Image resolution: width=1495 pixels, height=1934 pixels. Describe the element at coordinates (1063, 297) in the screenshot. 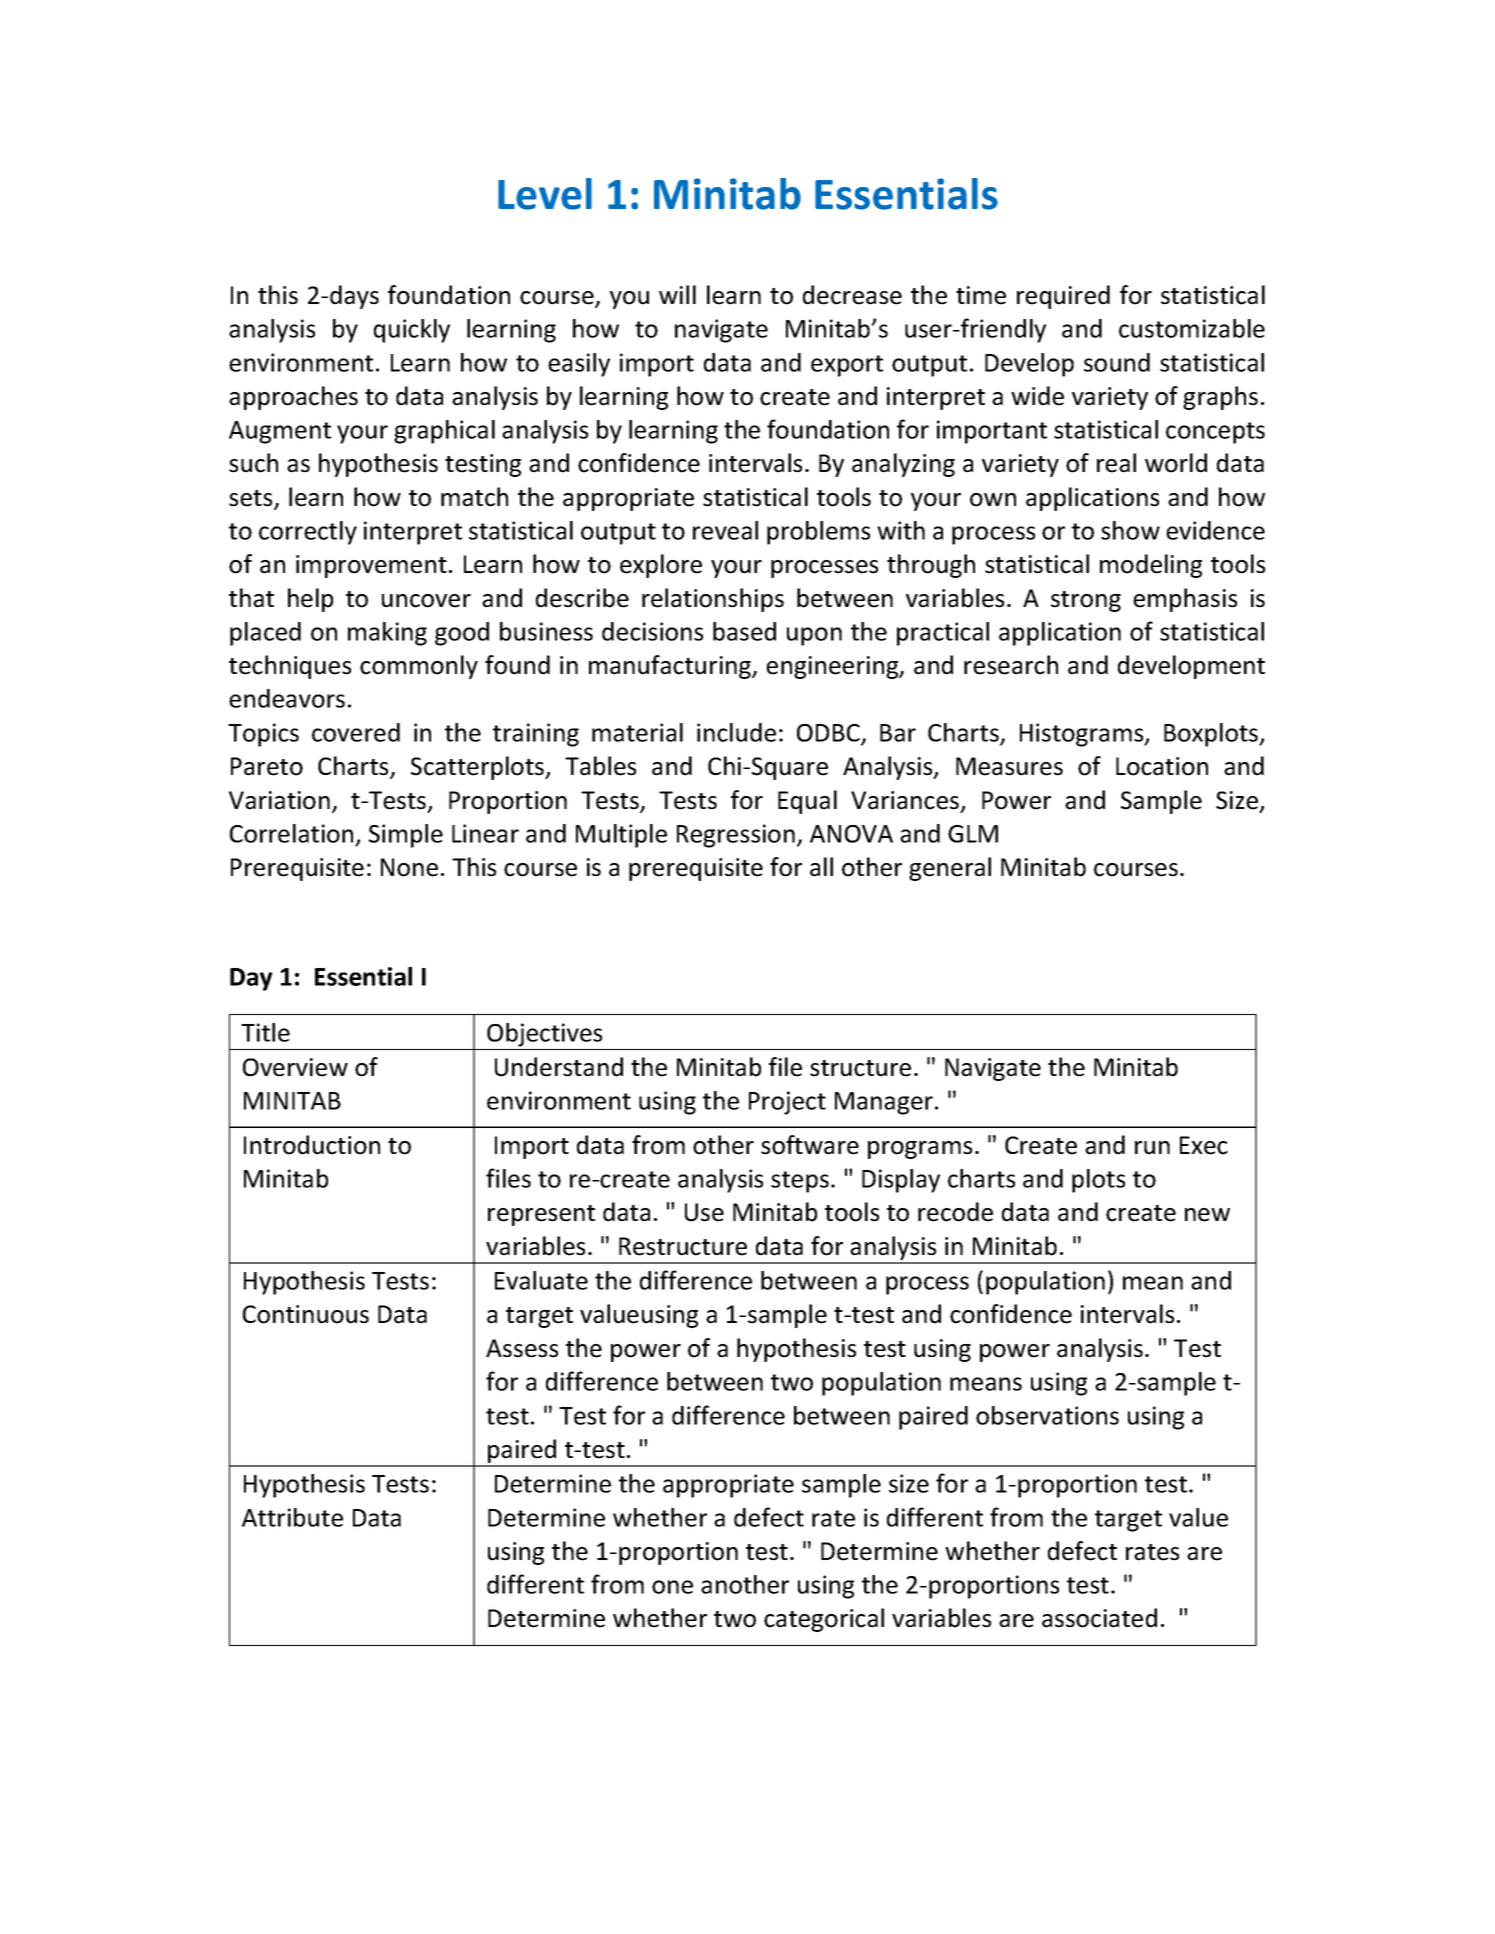

I see `required` at that location.
